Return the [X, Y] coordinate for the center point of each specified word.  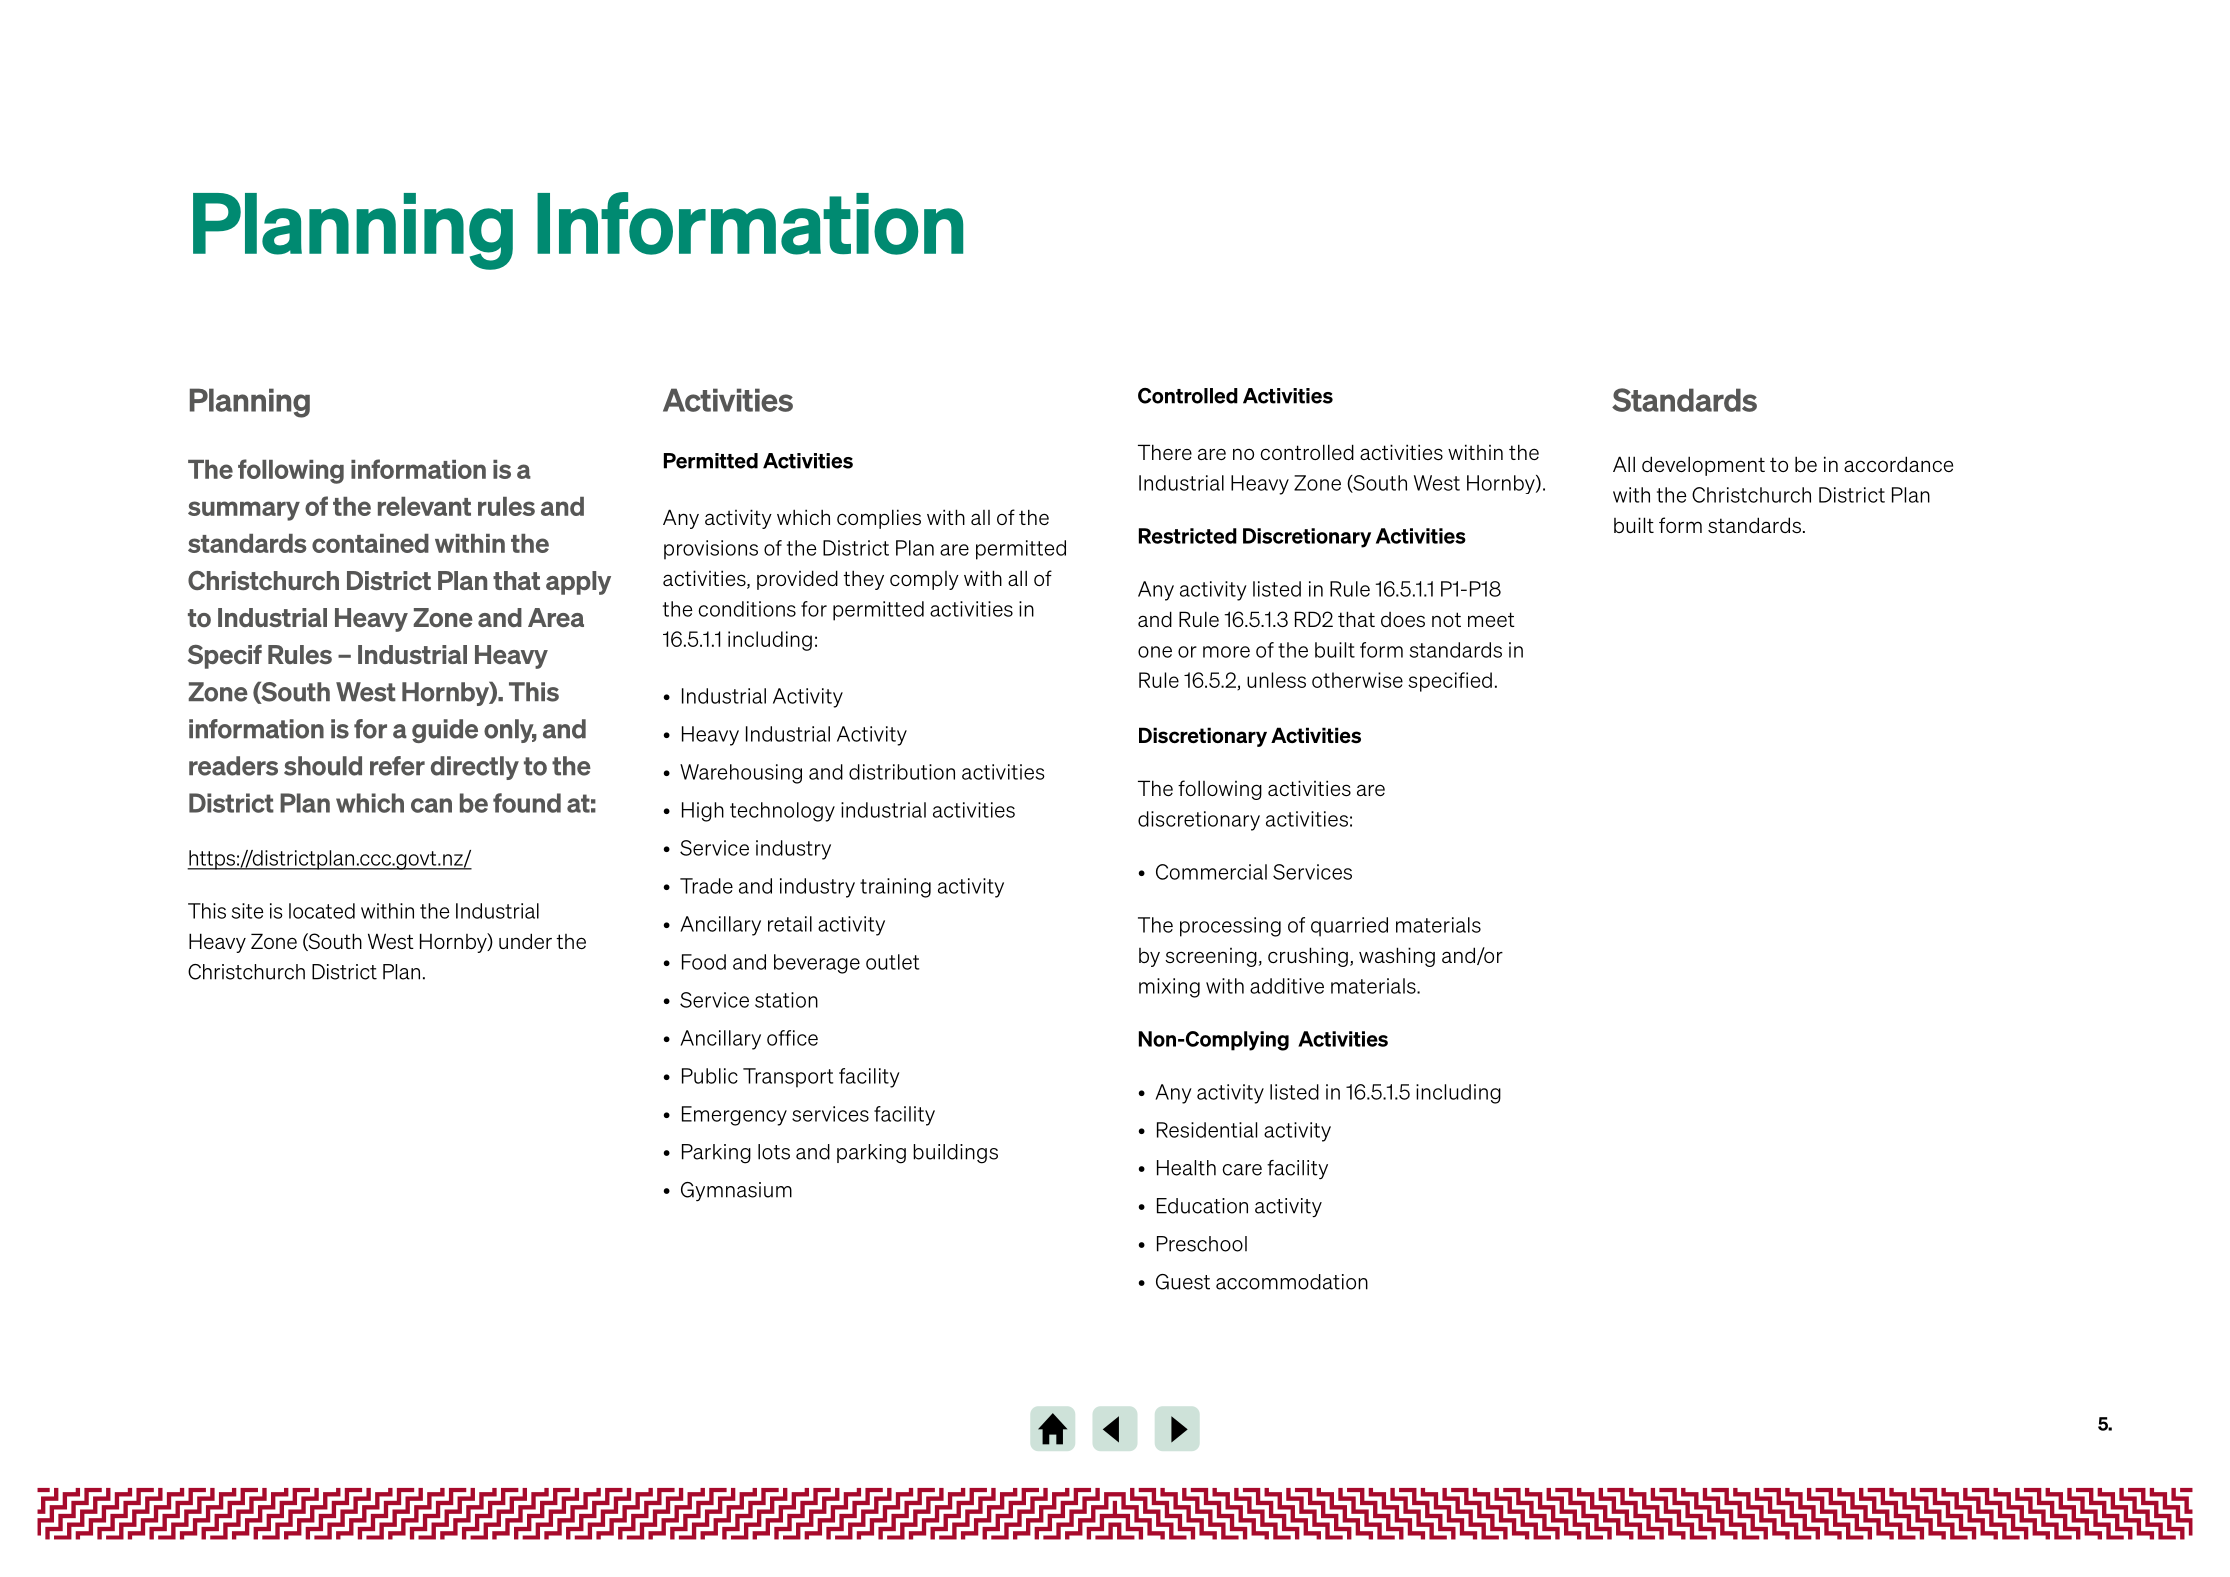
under [525, 941]
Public [710, 1076]
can [431, 805]
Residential [1207, 1130]
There [1165, 452]
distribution [902, 772]
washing [1397, 957]
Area [556, 617]
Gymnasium [736, 1191]
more [1226, 652]
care [1242, 1170]
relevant [424, 506]
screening [1211, 957]
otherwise [1357, 680]
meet [1491, 619]
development [1703, 466]
